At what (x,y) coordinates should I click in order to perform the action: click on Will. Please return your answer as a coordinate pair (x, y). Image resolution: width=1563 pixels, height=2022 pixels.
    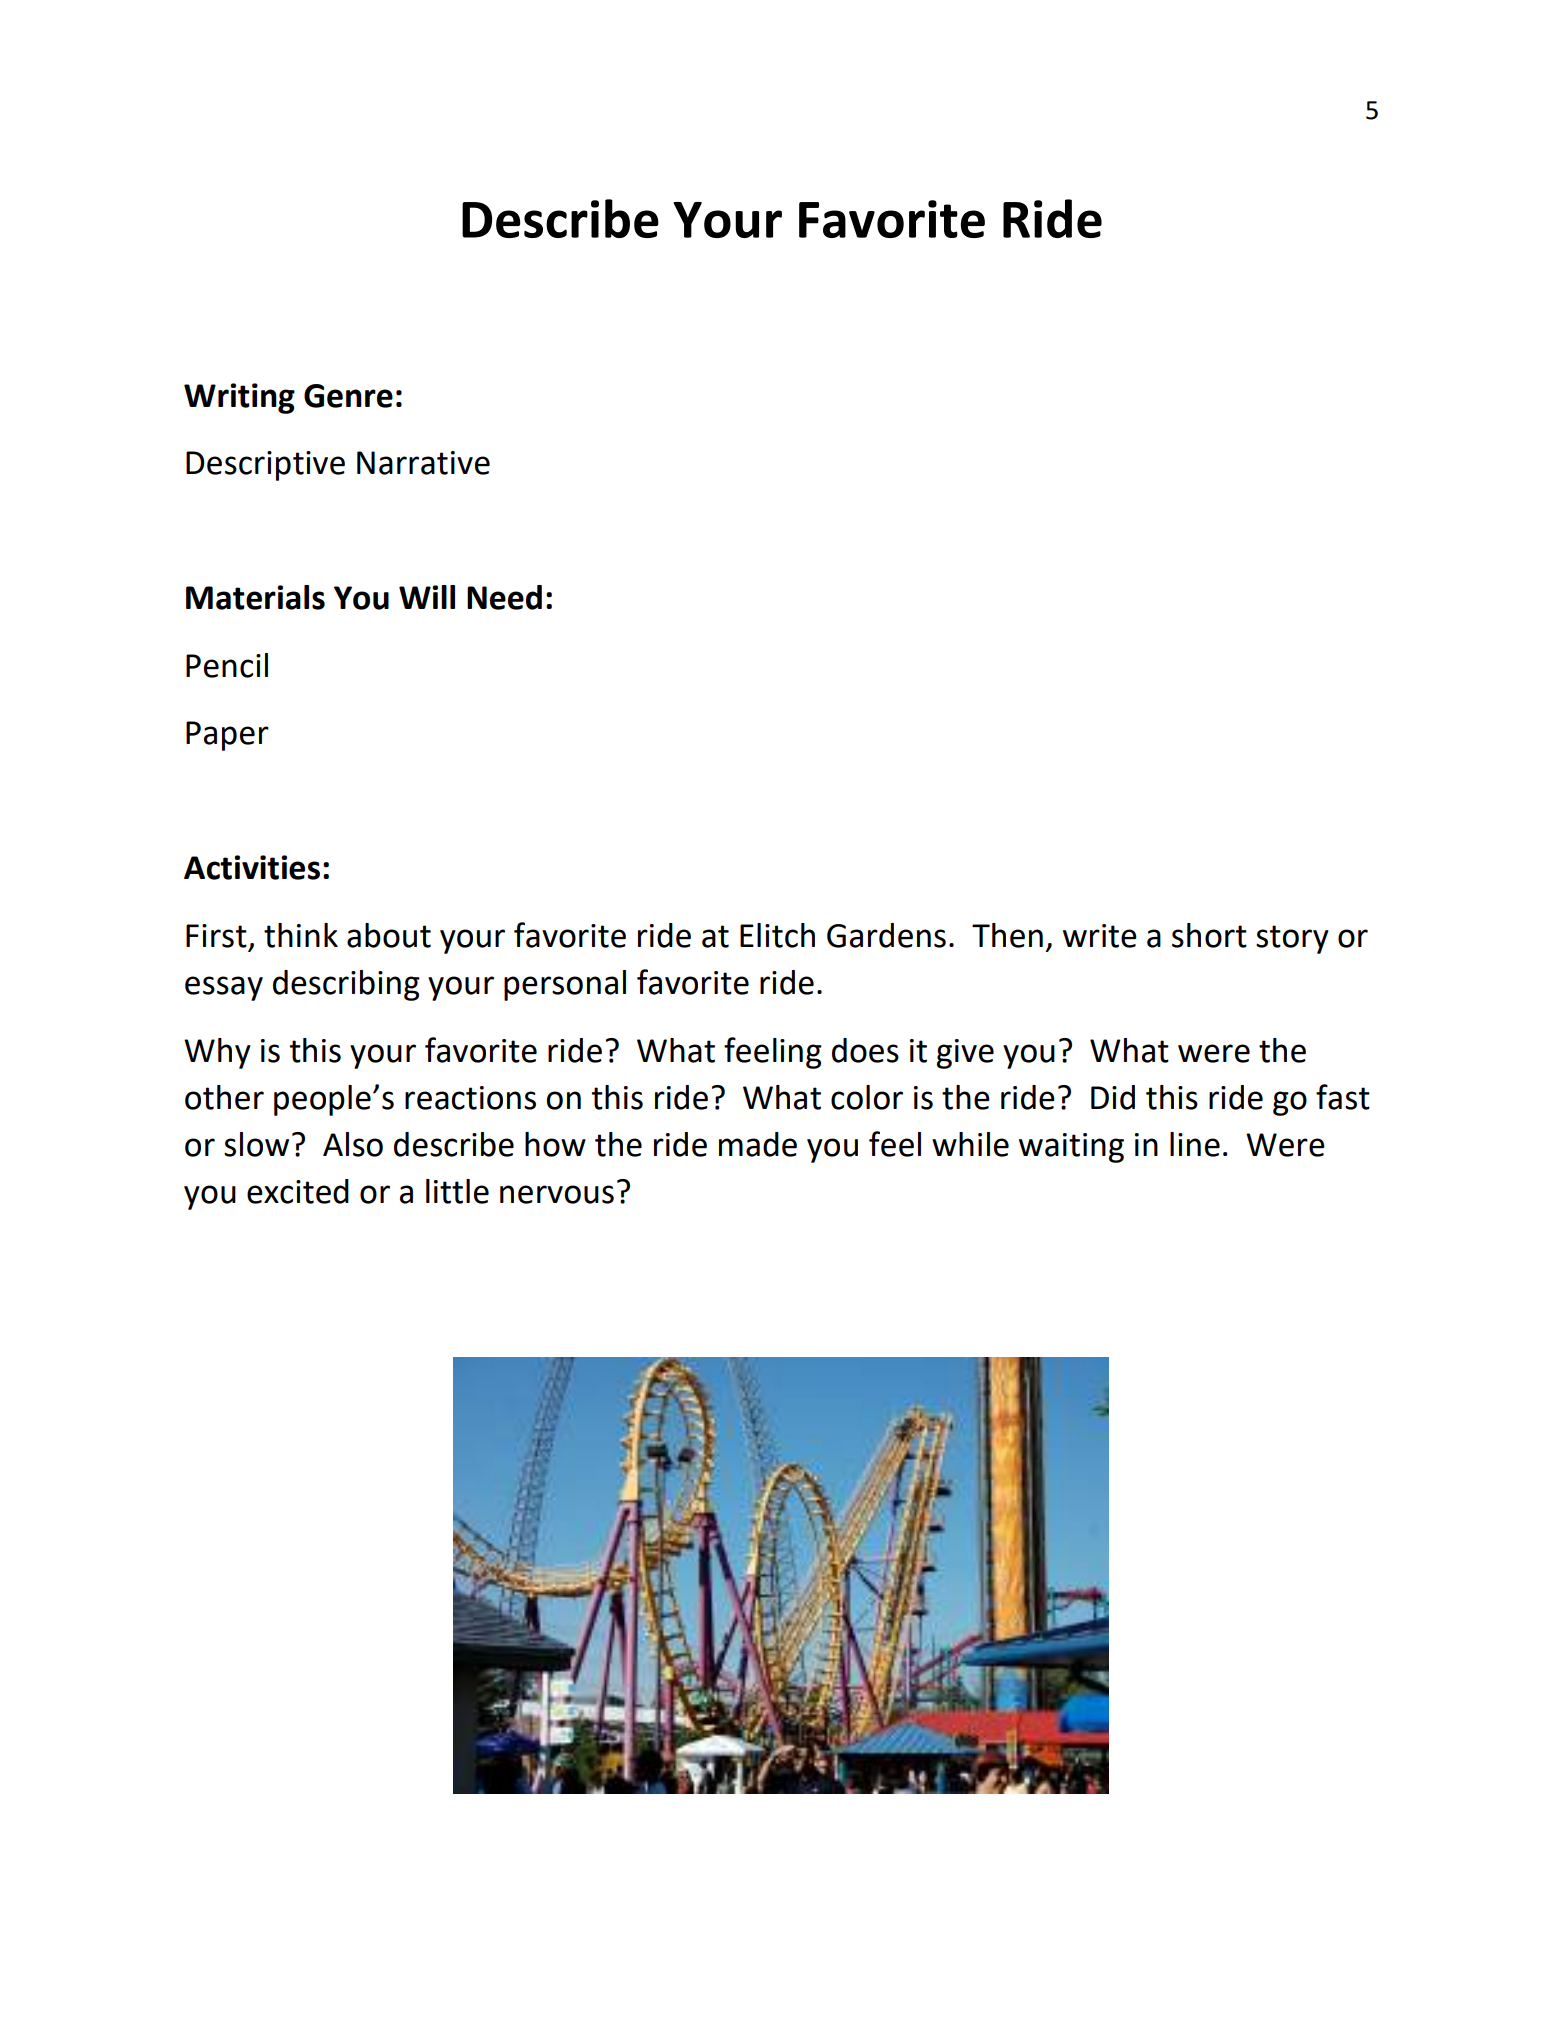
    Looking at the image, I should click on (427, 597).
